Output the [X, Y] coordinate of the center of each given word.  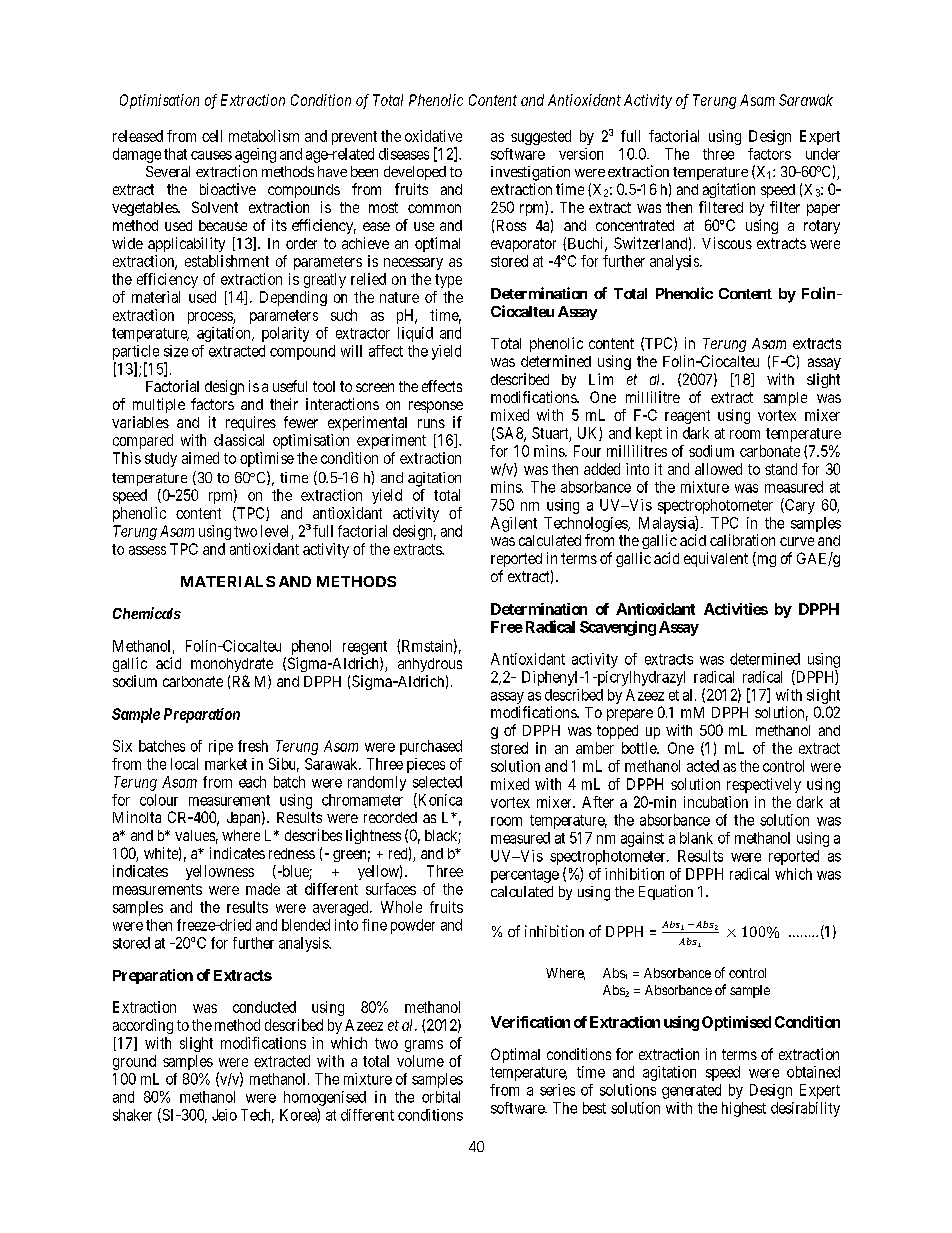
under [823, 154]
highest [744, 1109]
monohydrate [232, 665]
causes [211, 155]
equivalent [716, 559]
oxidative [433, 136]
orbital [441, 1097]
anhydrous [430, 665]
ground [134, 1062]
